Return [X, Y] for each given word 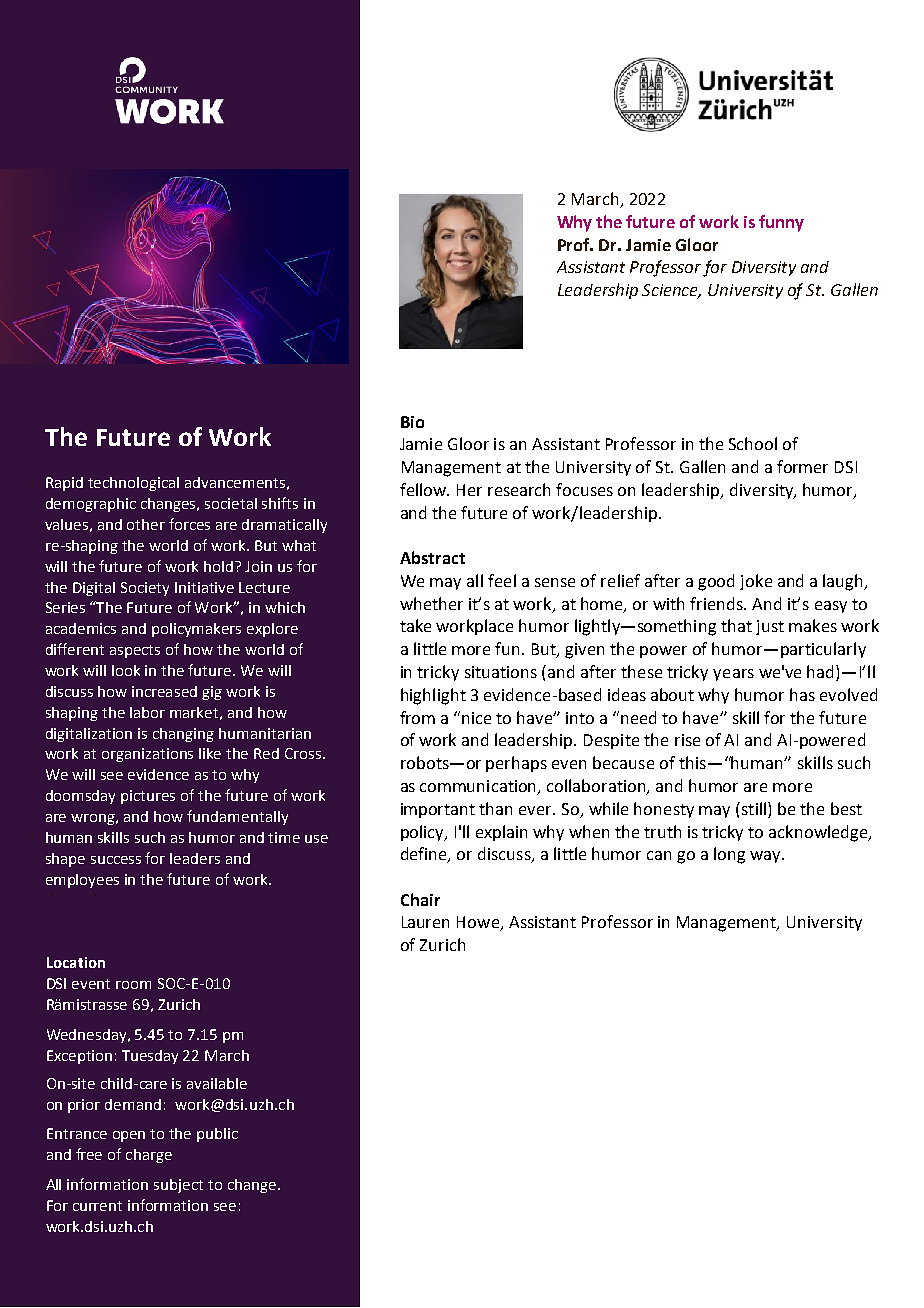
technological [133, 484]
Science [671, 291]
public [217, 1135]
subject [178, 1186]
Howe [479, 923]
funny [781, 223]
